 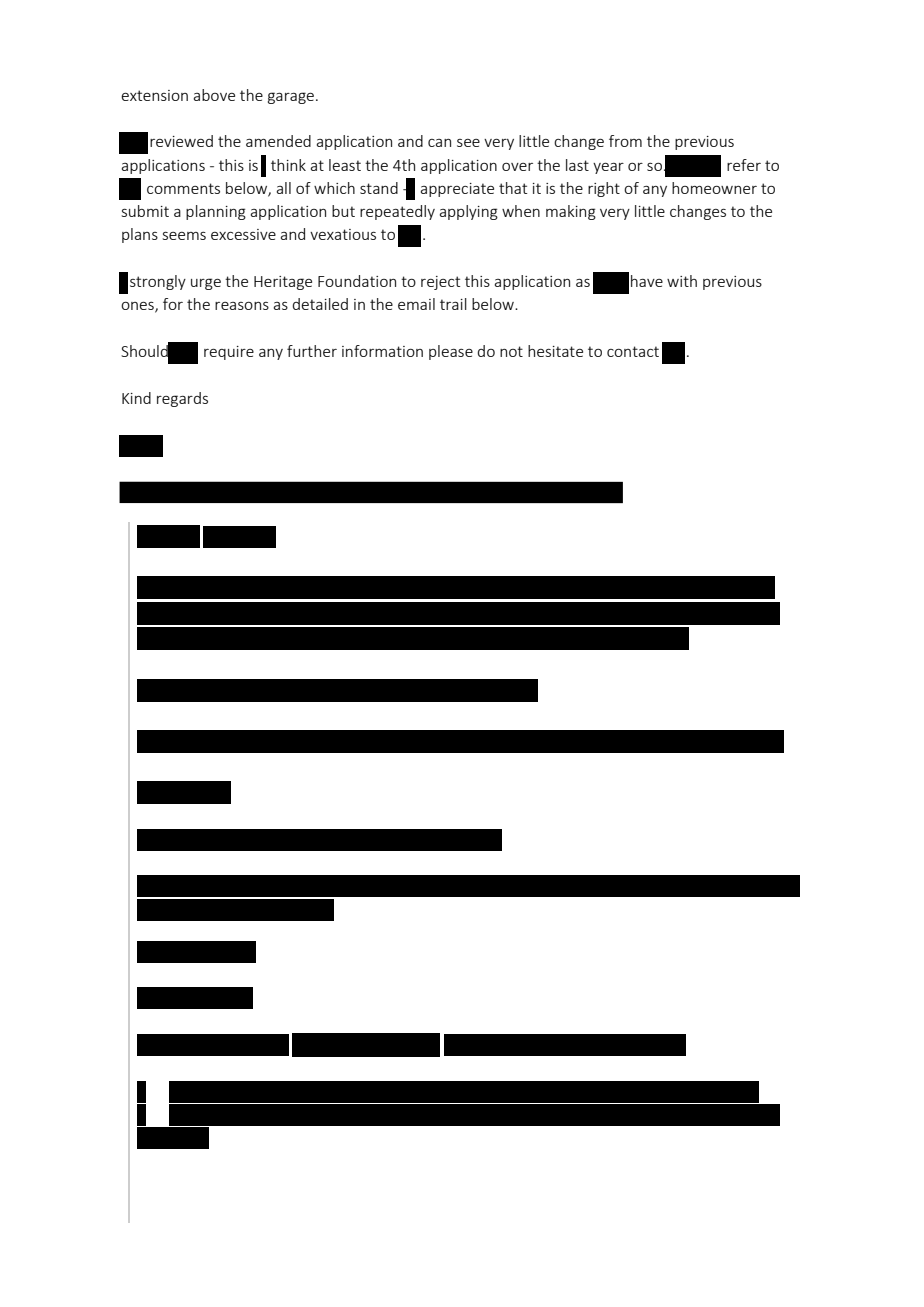 What do you see at coordinates (625, 141) in the image?
I see `from` at bounding box center [625, 141].
